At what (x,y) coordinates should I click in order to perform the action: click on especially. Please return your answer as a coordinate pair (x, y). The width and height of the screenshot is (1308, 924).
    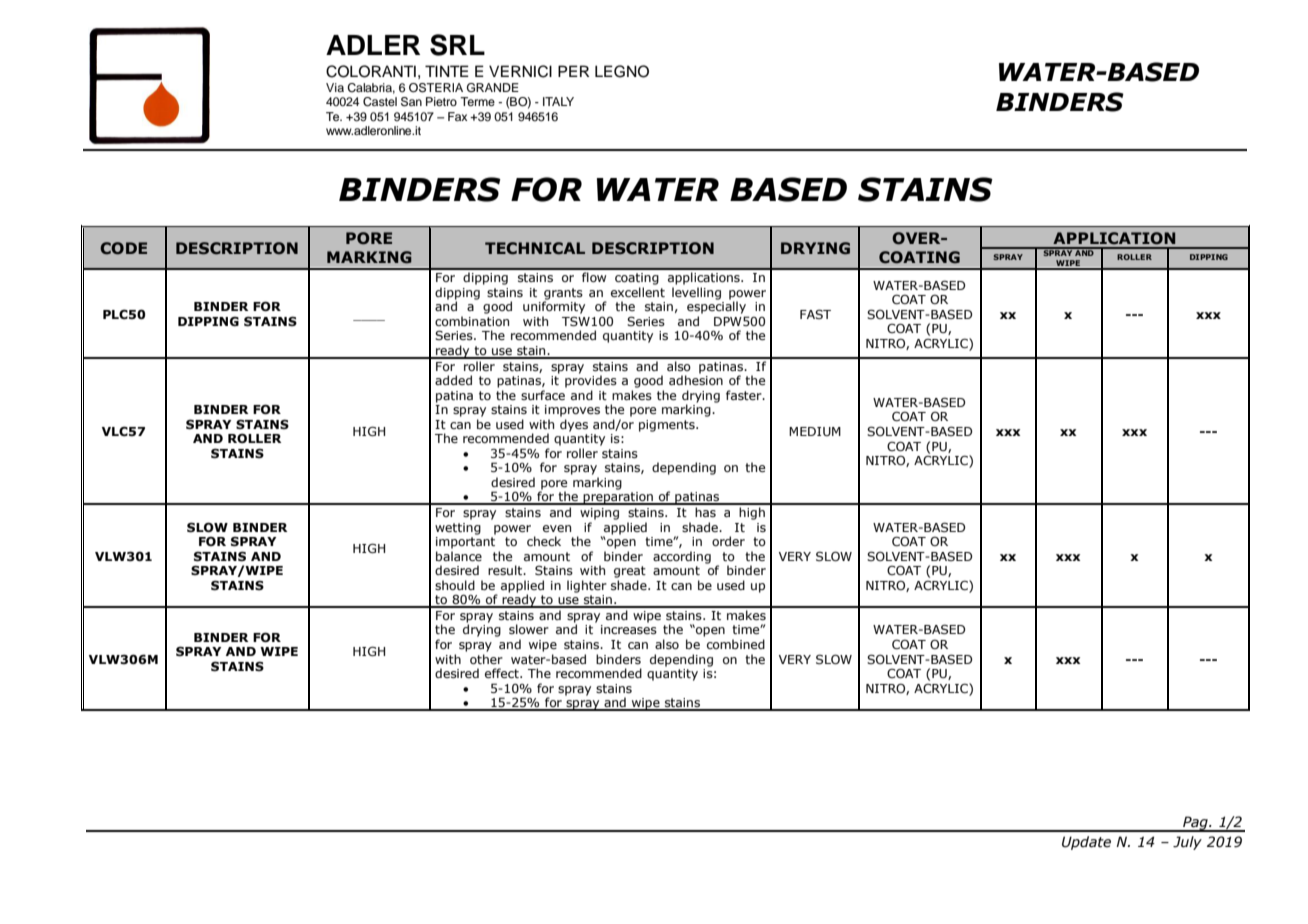
    Looking at the image, I should click on (716, 307).
